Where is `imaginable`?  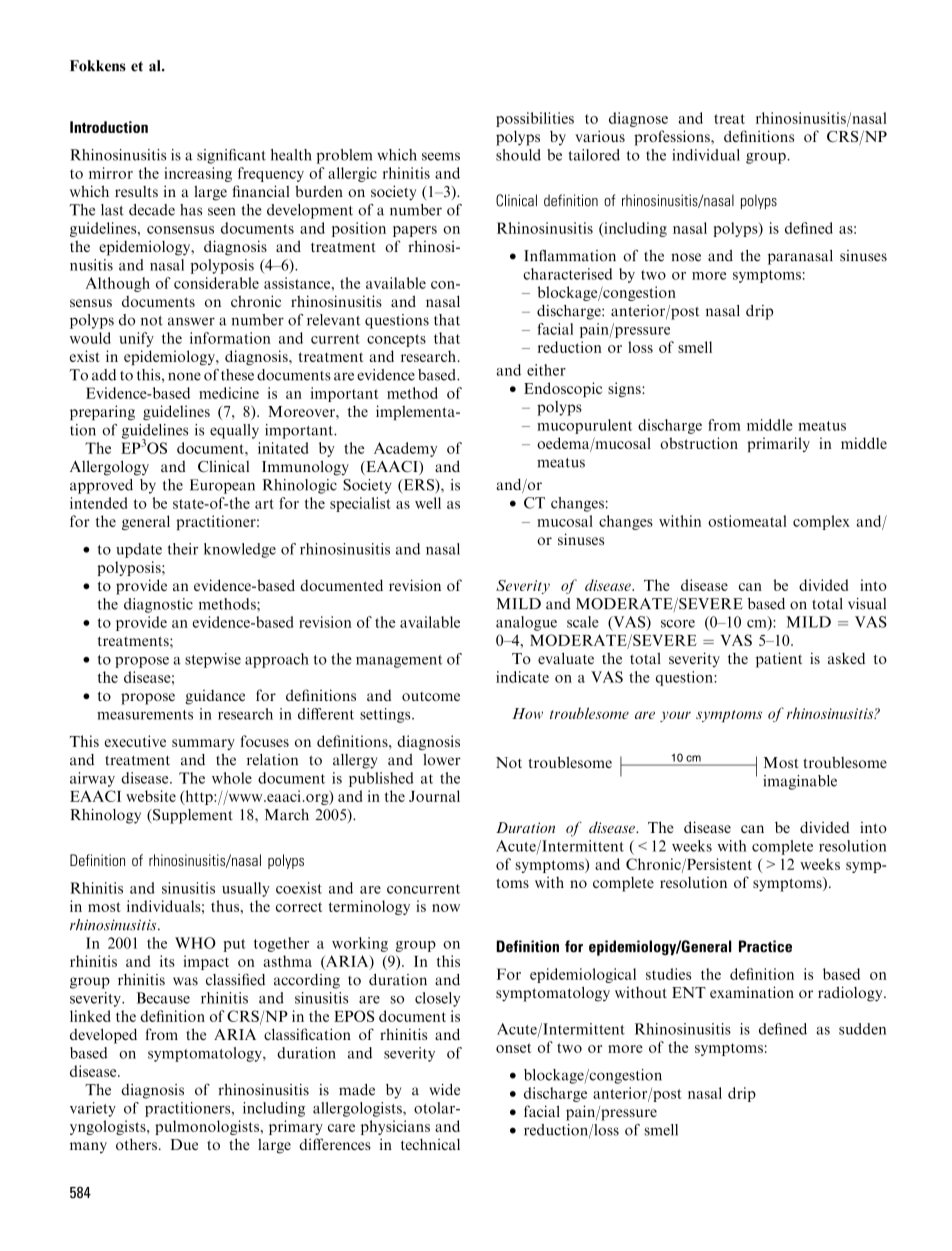
imaginable is located at coordinates (800, 782).
